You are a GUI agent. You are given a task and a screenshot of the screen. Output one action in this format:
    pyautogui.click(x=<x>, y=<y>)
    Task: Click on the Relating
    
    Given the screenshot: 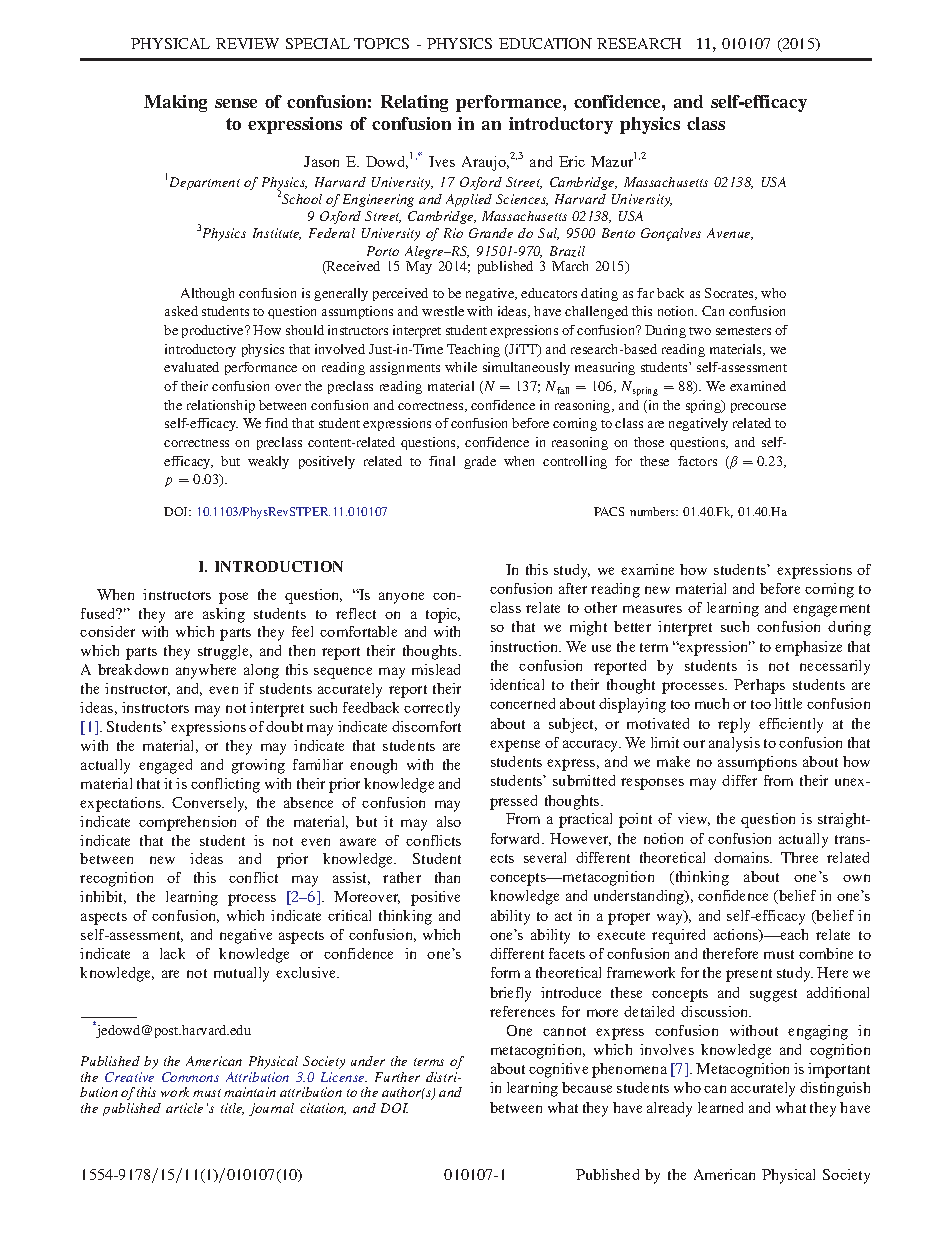 What is the action you would take?
    pyautogui.click(x=414, y=103)
